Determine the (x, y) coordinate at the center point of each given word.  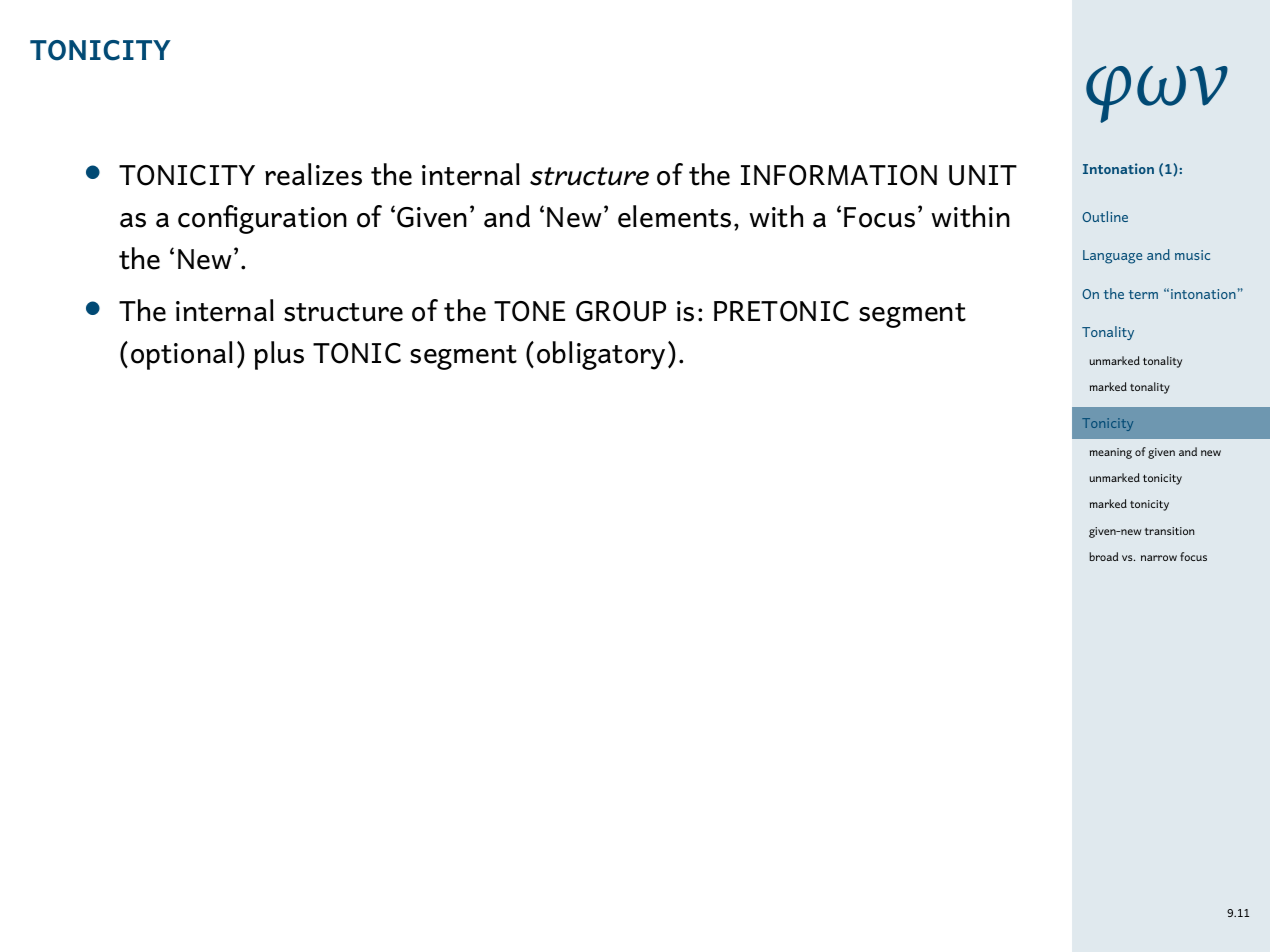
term (1143, 294)
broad (1103, 556)
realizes (313, 174)
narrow (1159, 558)
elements (674, 216)
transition (1169, 531)
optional (182, 355)
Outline (1105, 216)
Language (1112, 257)
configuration (262, 219)
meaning (1111, 453)
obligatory (601, 355)
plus (279, 355)
